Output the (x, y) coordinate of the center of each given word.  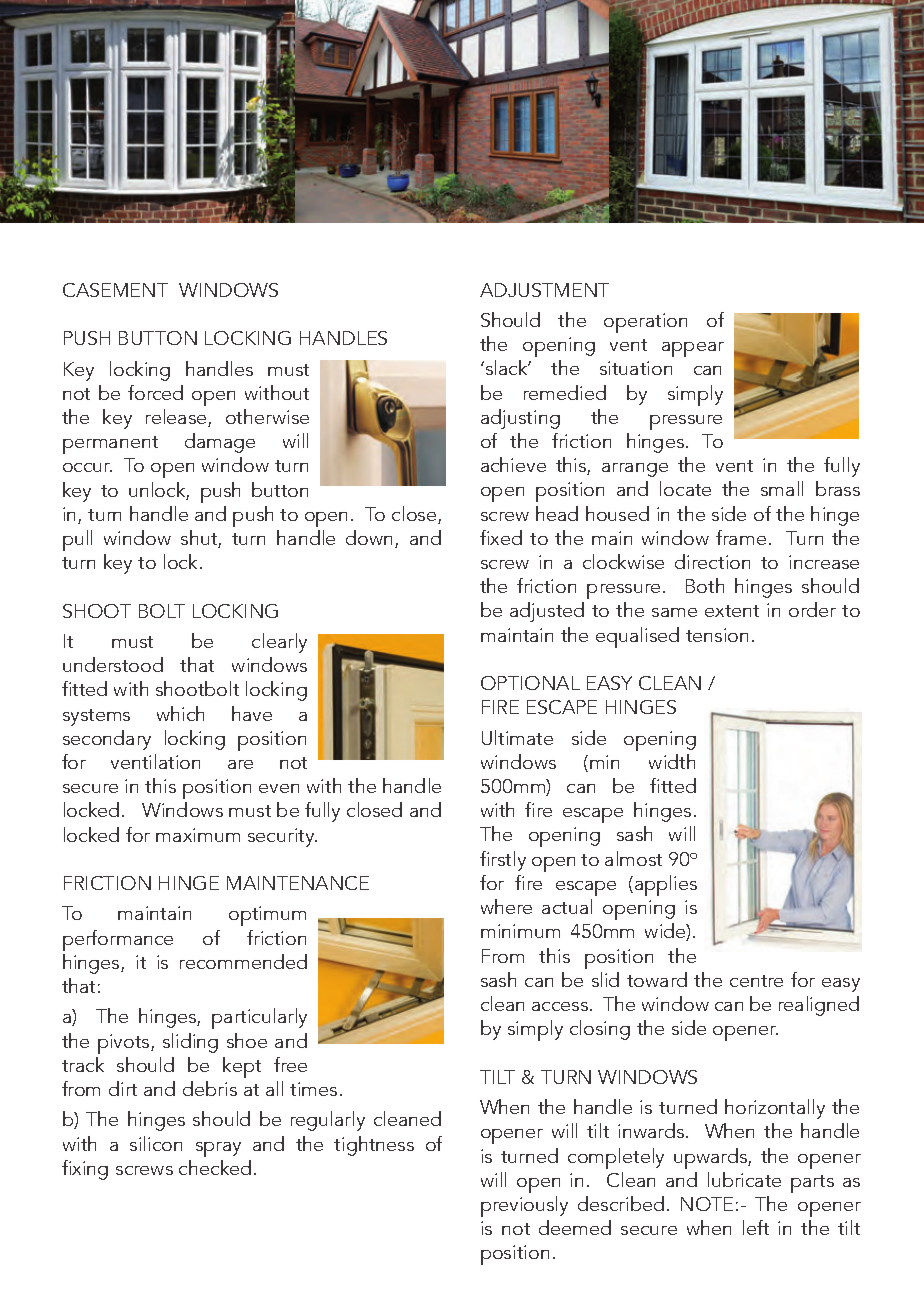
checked (215, 1167)
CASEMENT (115, 290)
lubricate (744, 1179)
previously (524, 1206)
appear (693, 349)
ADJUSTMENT (544, 290)
